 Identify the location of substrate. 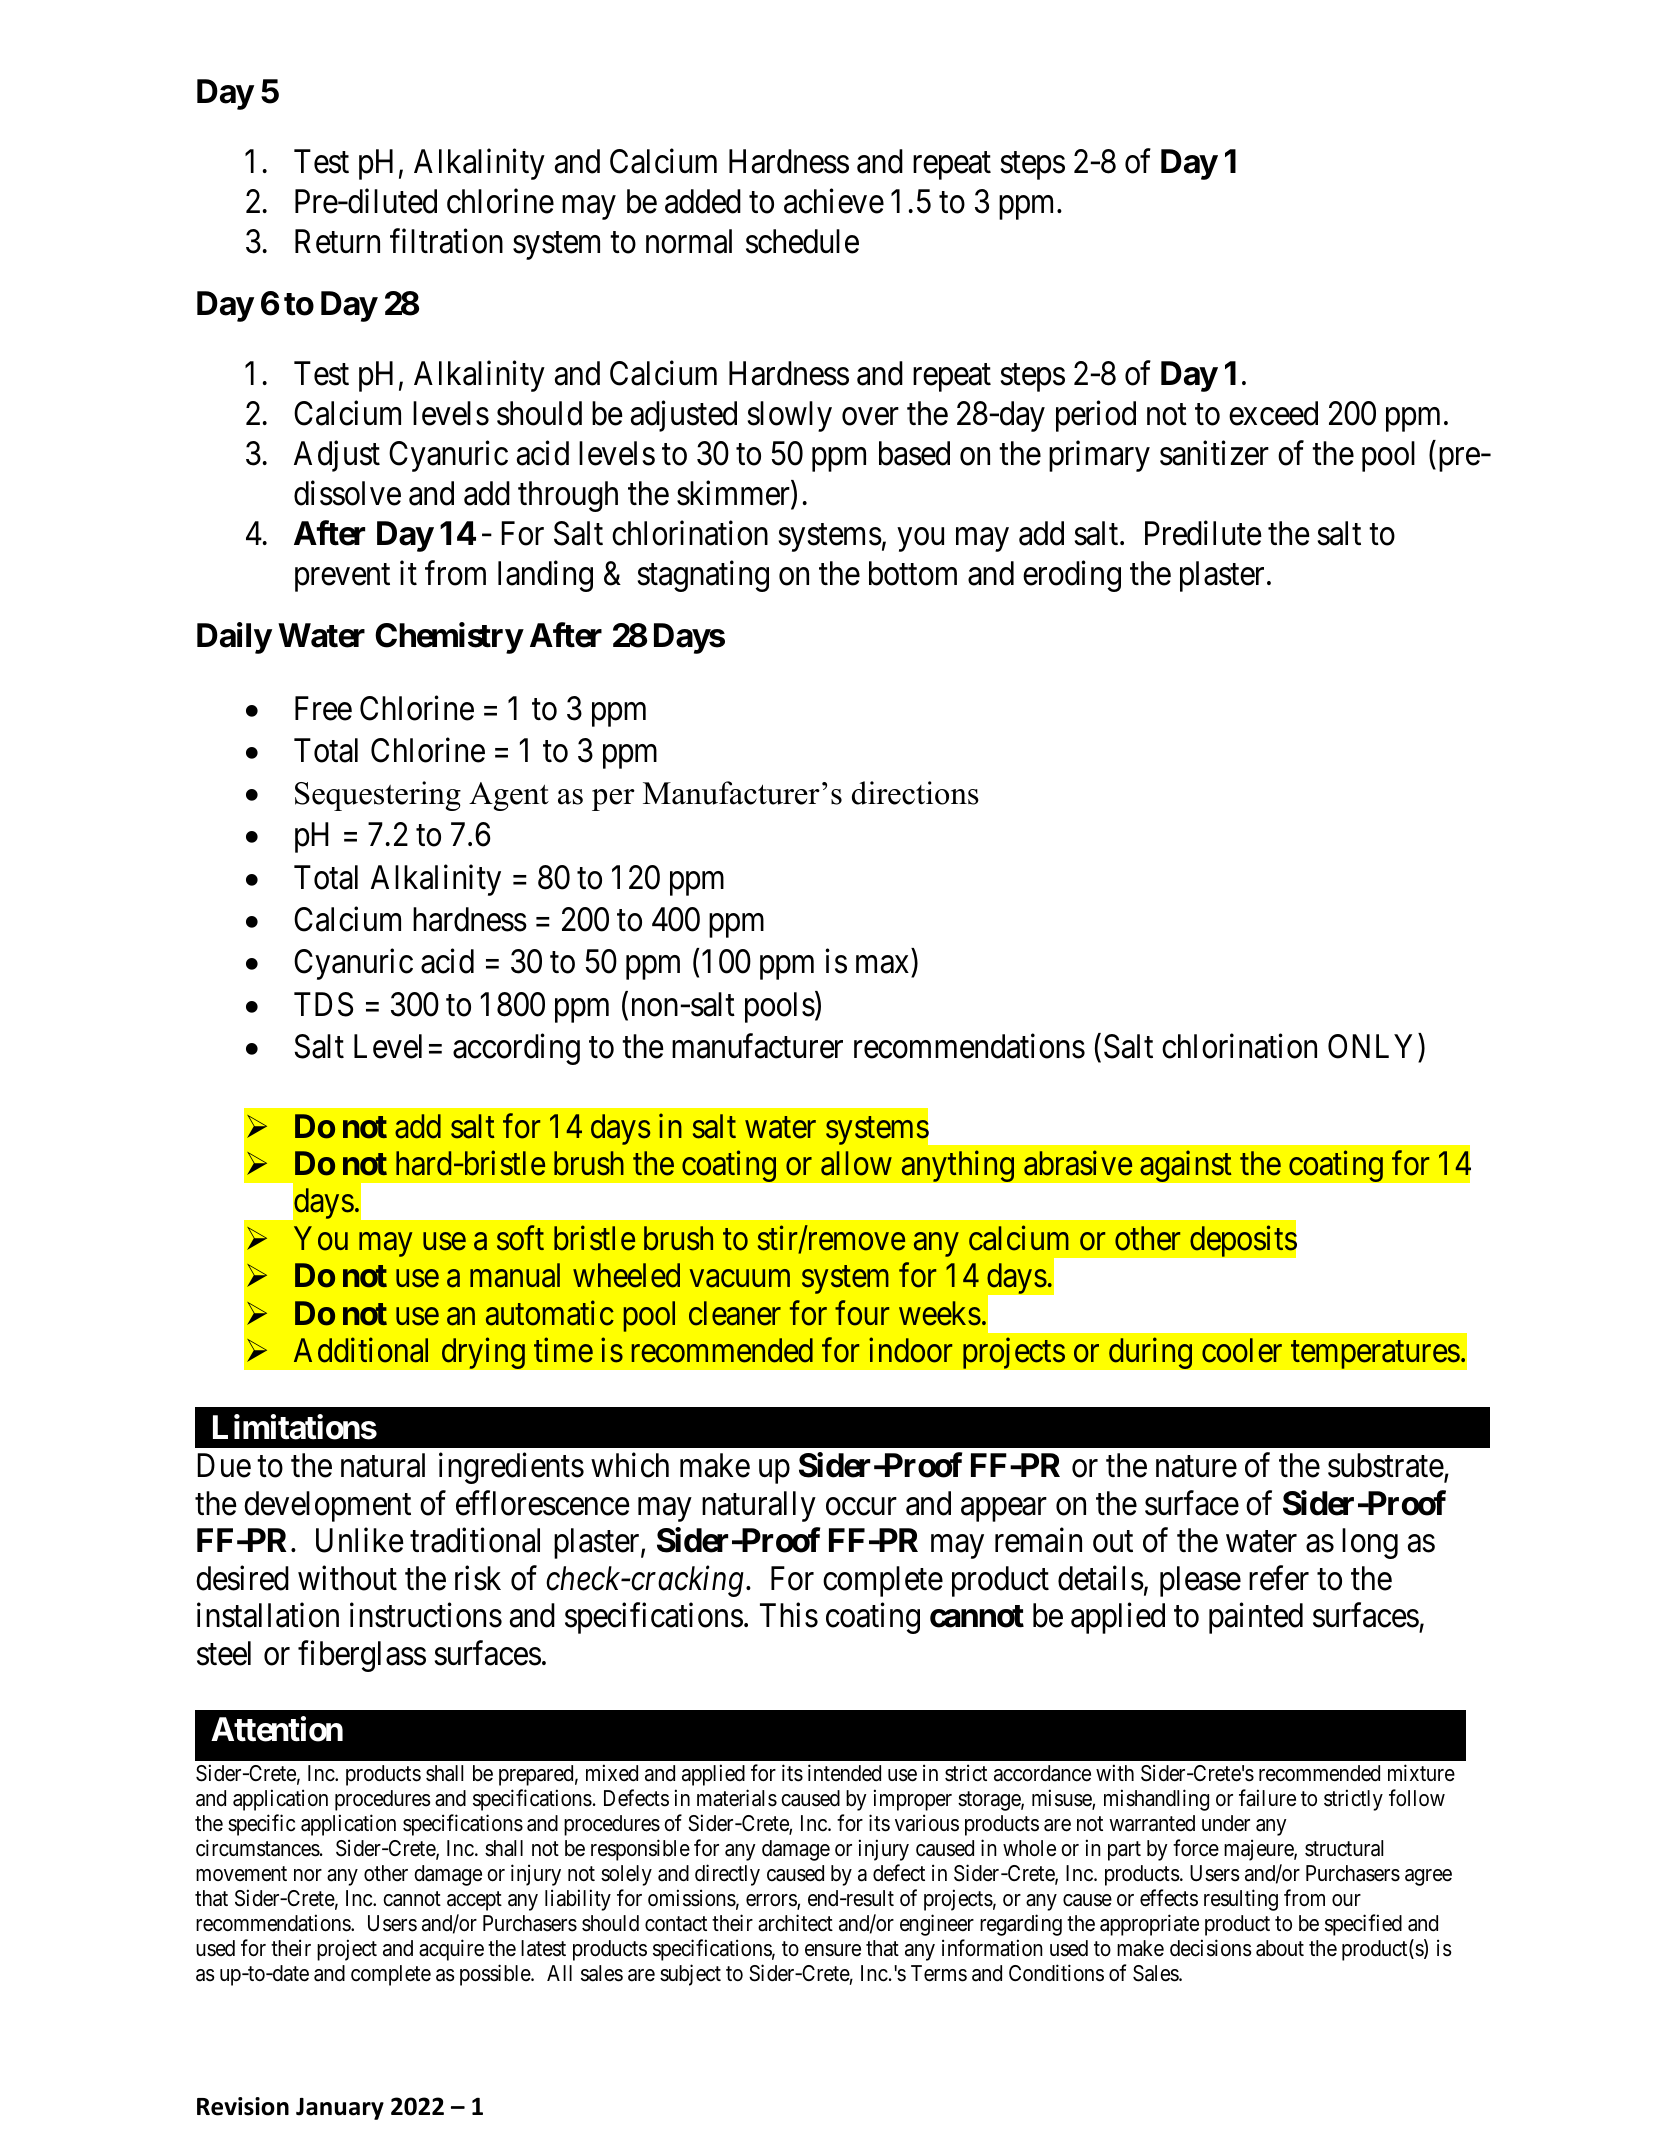
(1386, 1465).
